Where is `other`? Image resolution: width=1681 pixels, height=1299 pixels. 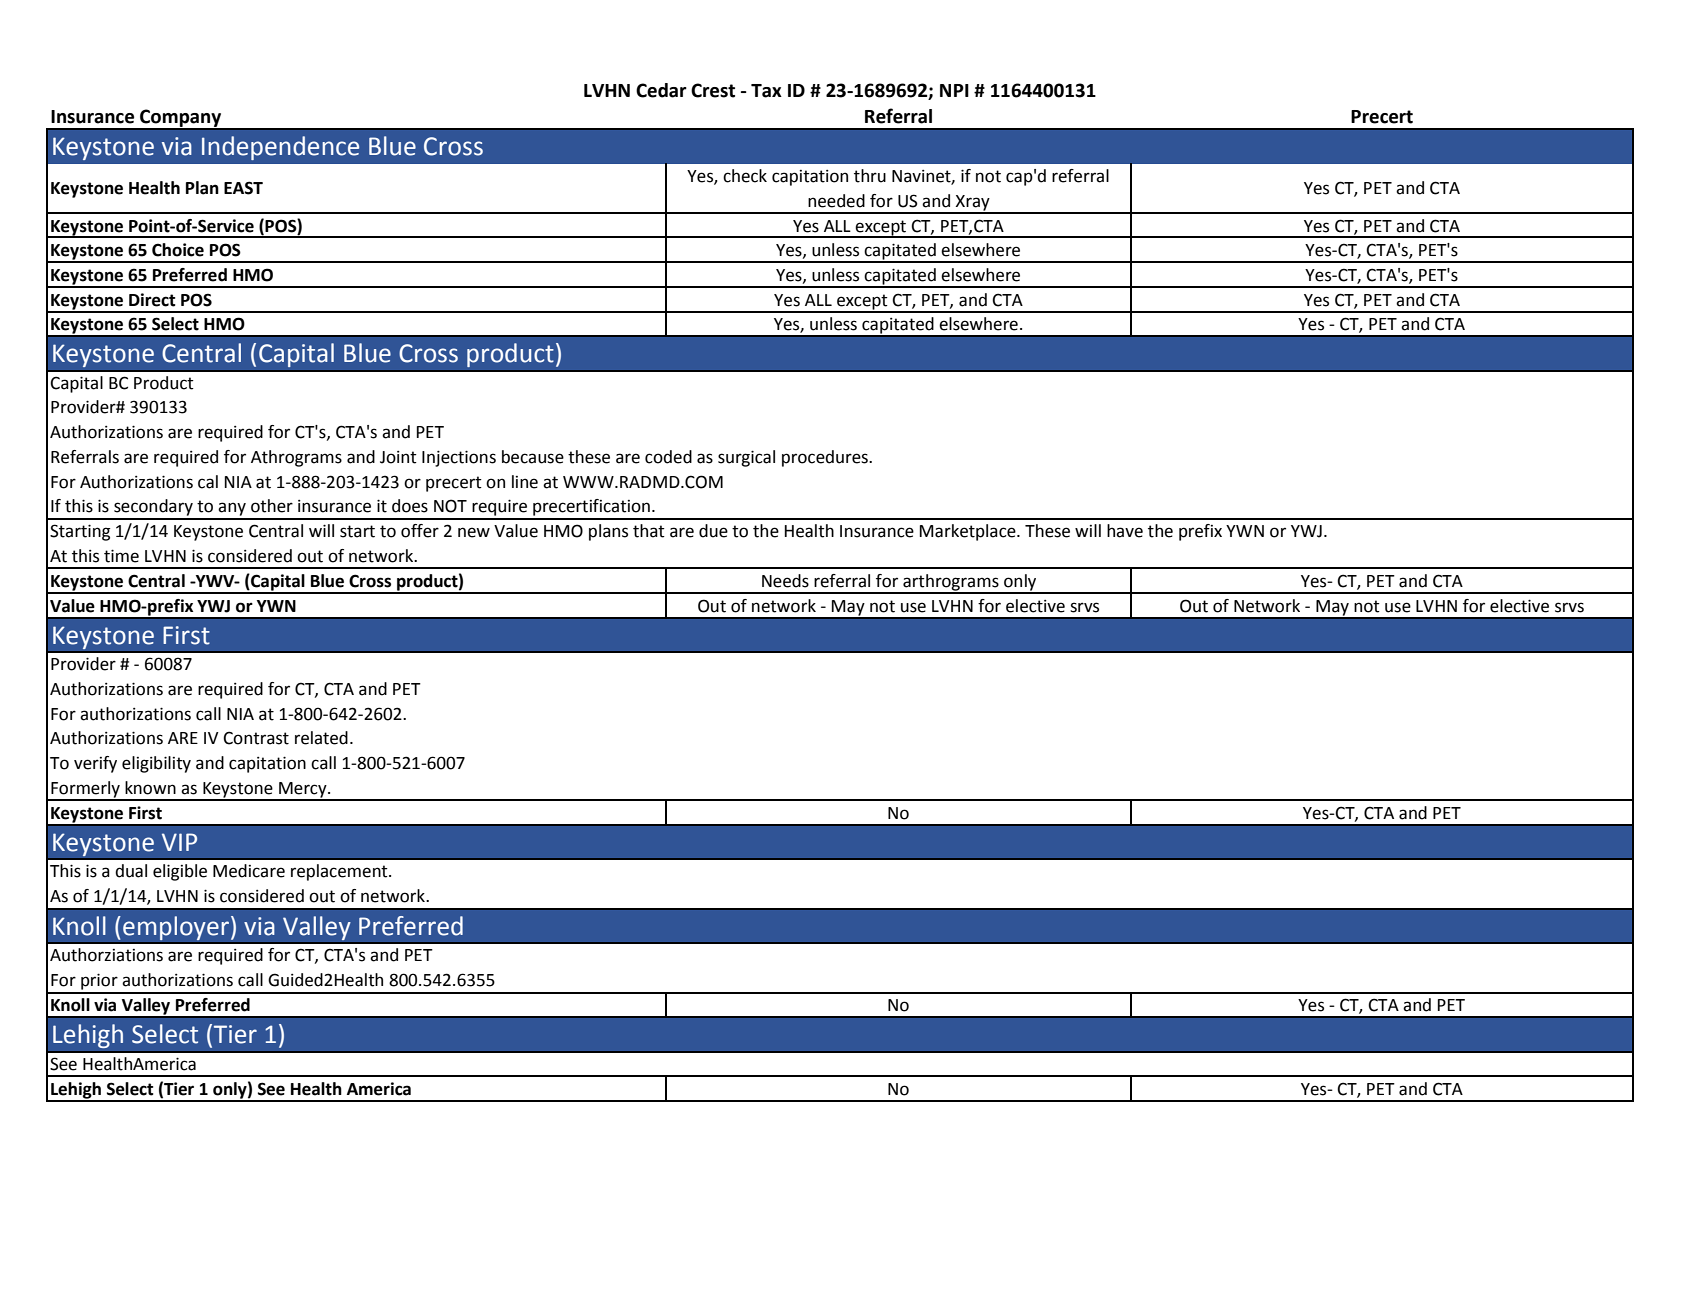
other is located at coordinates (272, 506).
